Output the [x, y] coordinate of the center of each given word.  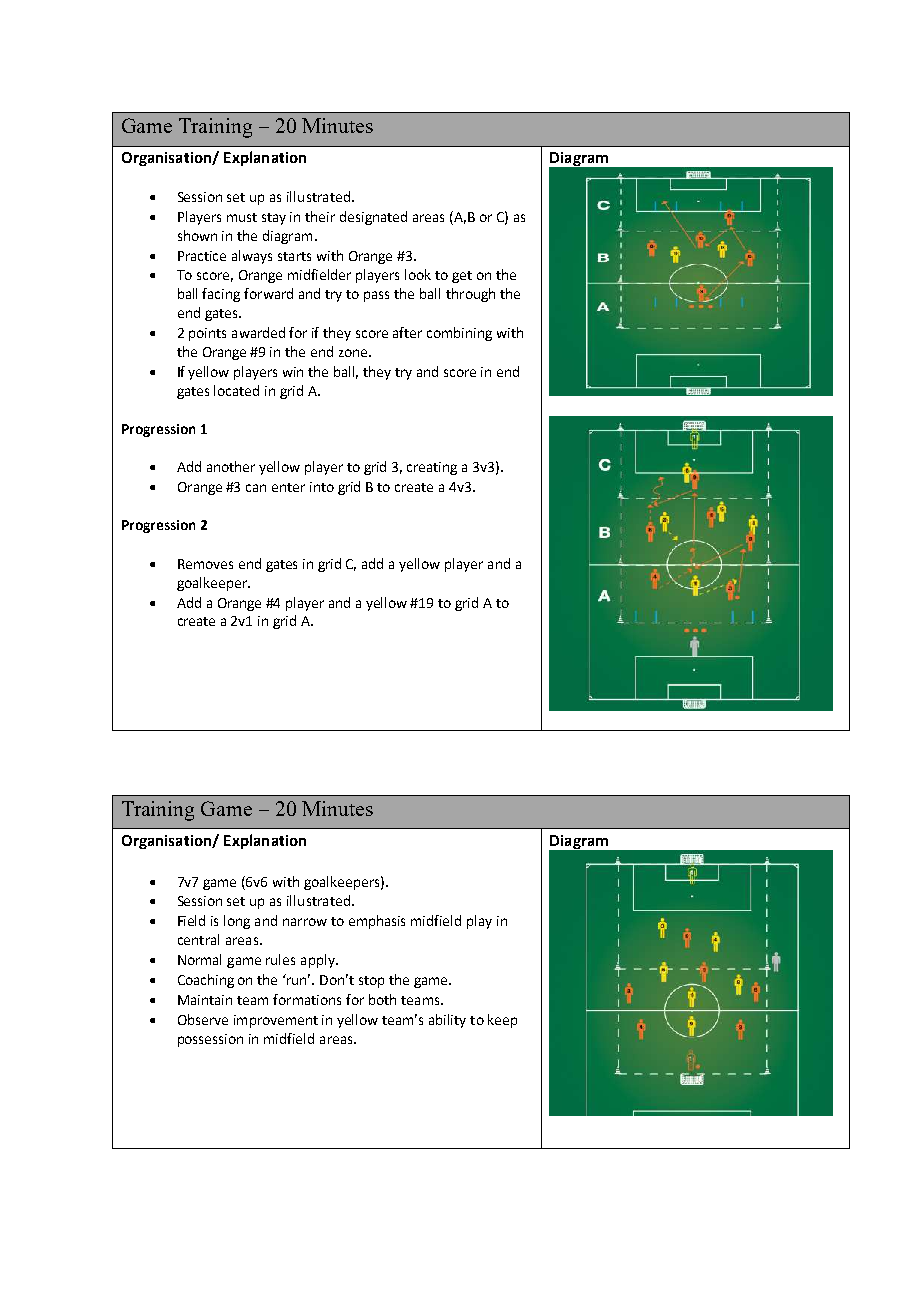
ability [447, 1021]
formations [307, 999]
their [320, 216]
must [242, 217]
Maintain [205, 1000]
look [418, 274]
